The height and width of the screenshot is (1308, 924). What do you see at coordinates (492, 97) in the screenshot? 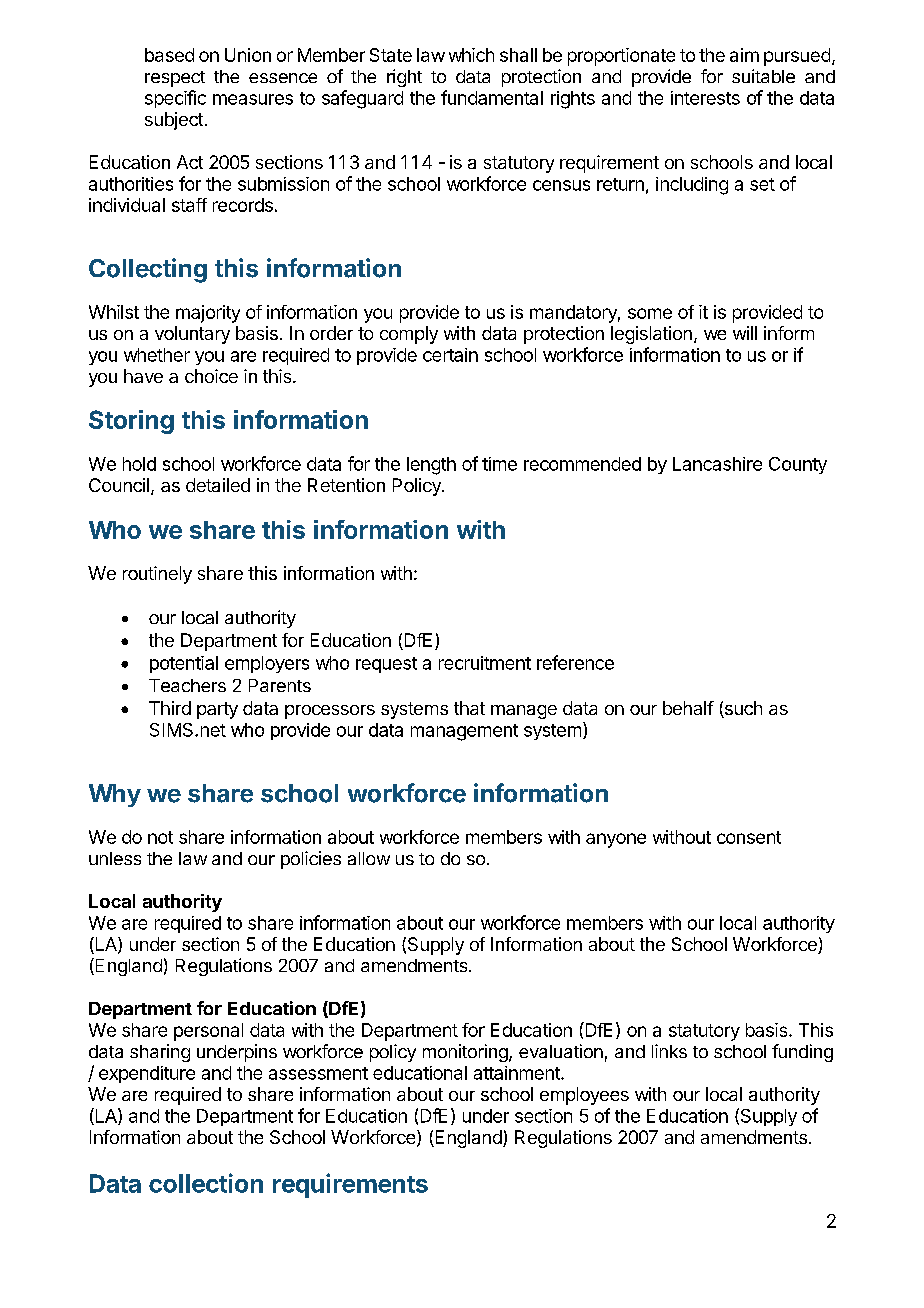
I see `fundamental` at bounding box center [492, 97].
